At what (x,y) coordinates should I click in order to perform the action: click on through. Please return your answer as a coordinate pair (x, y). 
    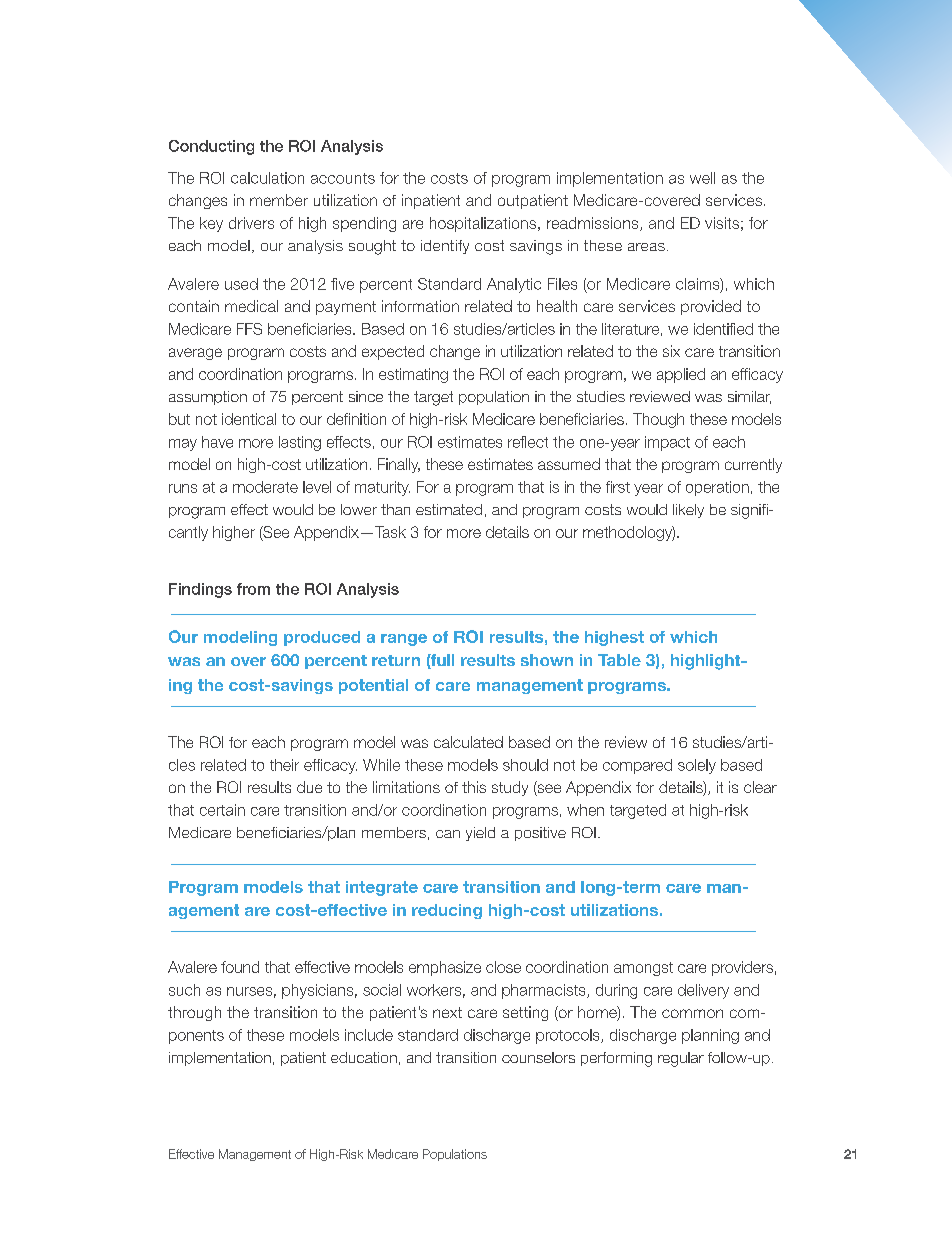
    Looking at the image, I should click on (194, 1013).
